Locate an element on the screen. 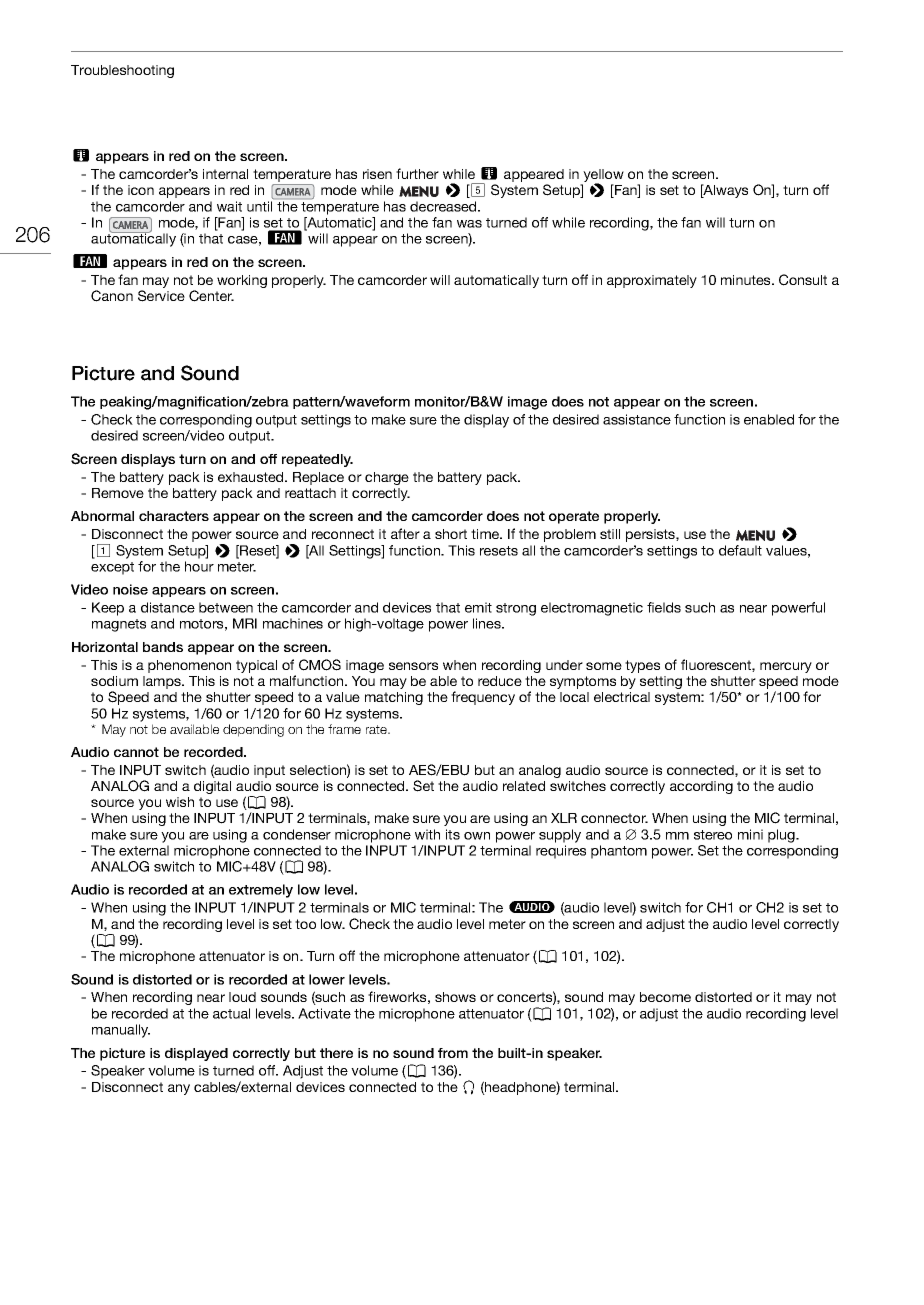 The height and width of the screenshot is (1305, 924). further is located at coordinates (417, 173).
